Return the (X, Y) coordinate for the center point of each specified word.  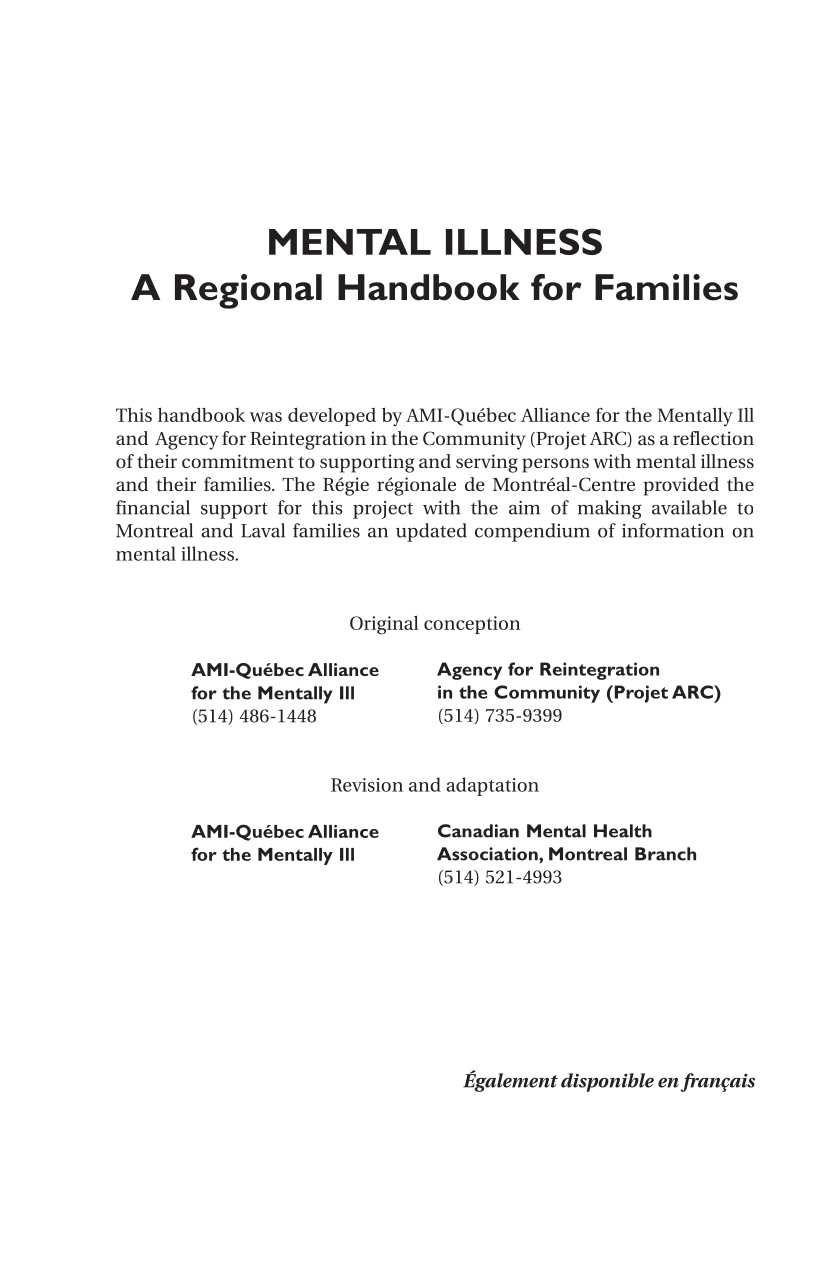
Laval (263, 530)
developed (332, 417)
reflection (713, 438)
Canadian (478, 831)
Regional (248, 291)
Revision (367, 785)
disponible (607, 1082)
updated (431, 532)
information (673, 530)
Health (623, 831)
